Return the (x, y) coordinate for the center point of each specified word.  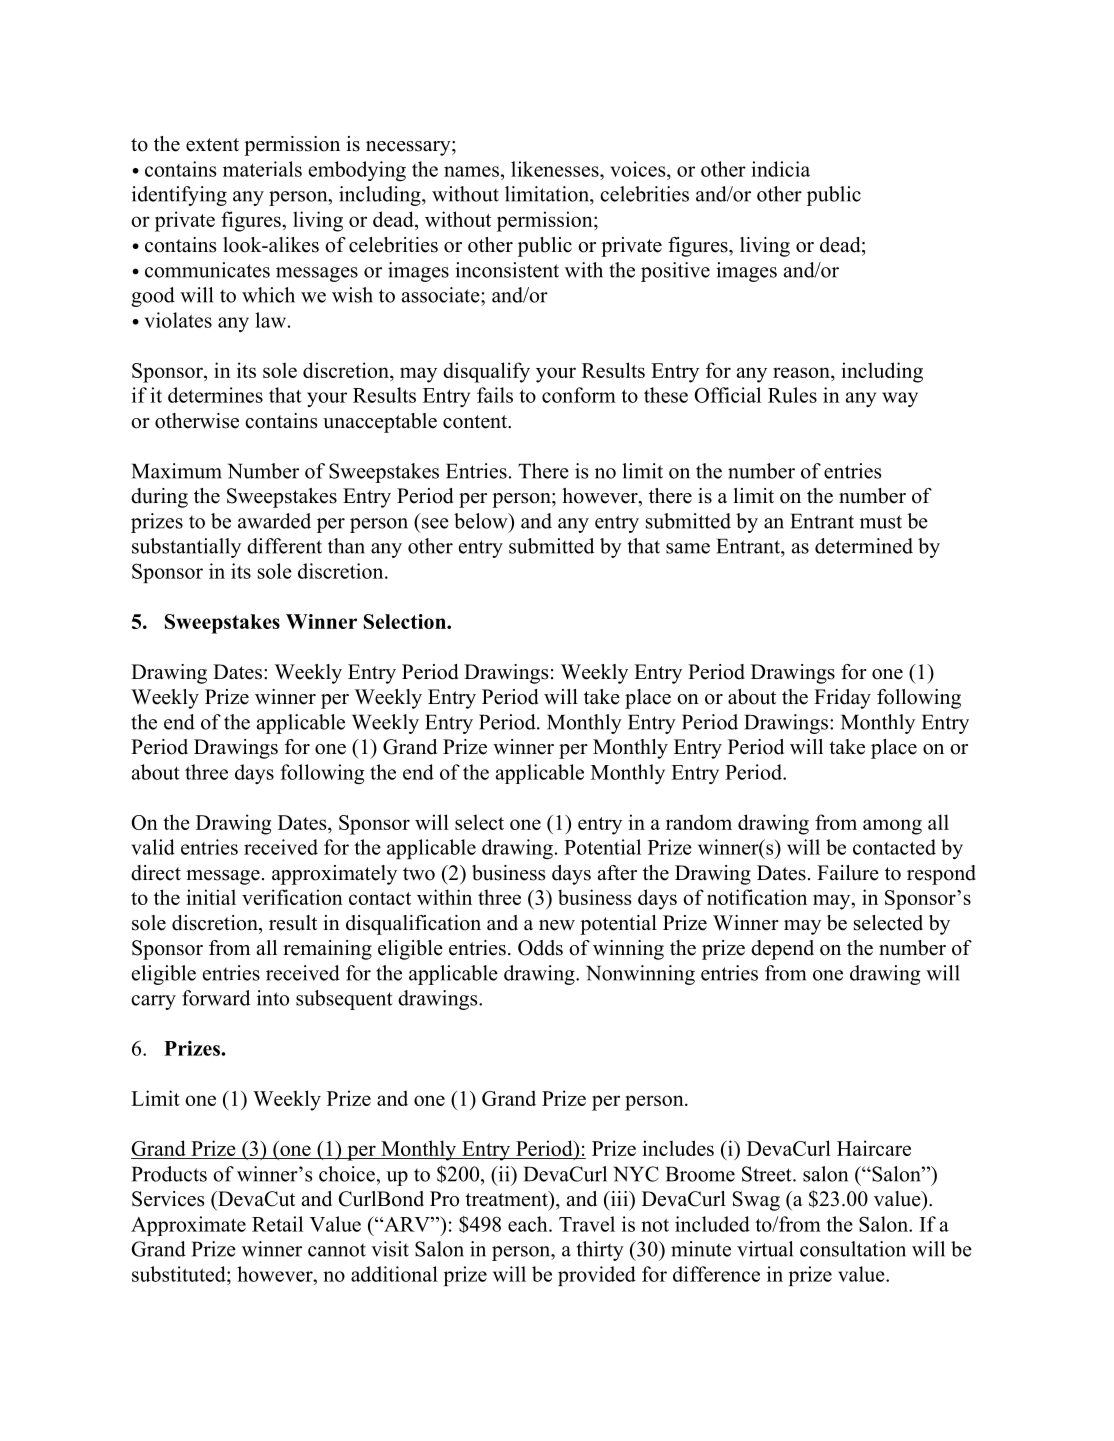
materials (262, 169)
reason (802, 372)
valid (153, 847)
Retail (277, 1224)
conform (579, 395)
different (284, 546)
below (482, 521)
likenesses (556, 169)
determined (864, 546)
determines (215, 395)
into (273, 998)
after (617, 873)
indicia (780, 169)
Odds (540, 948)
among (892, 827)
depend (782, 950)
